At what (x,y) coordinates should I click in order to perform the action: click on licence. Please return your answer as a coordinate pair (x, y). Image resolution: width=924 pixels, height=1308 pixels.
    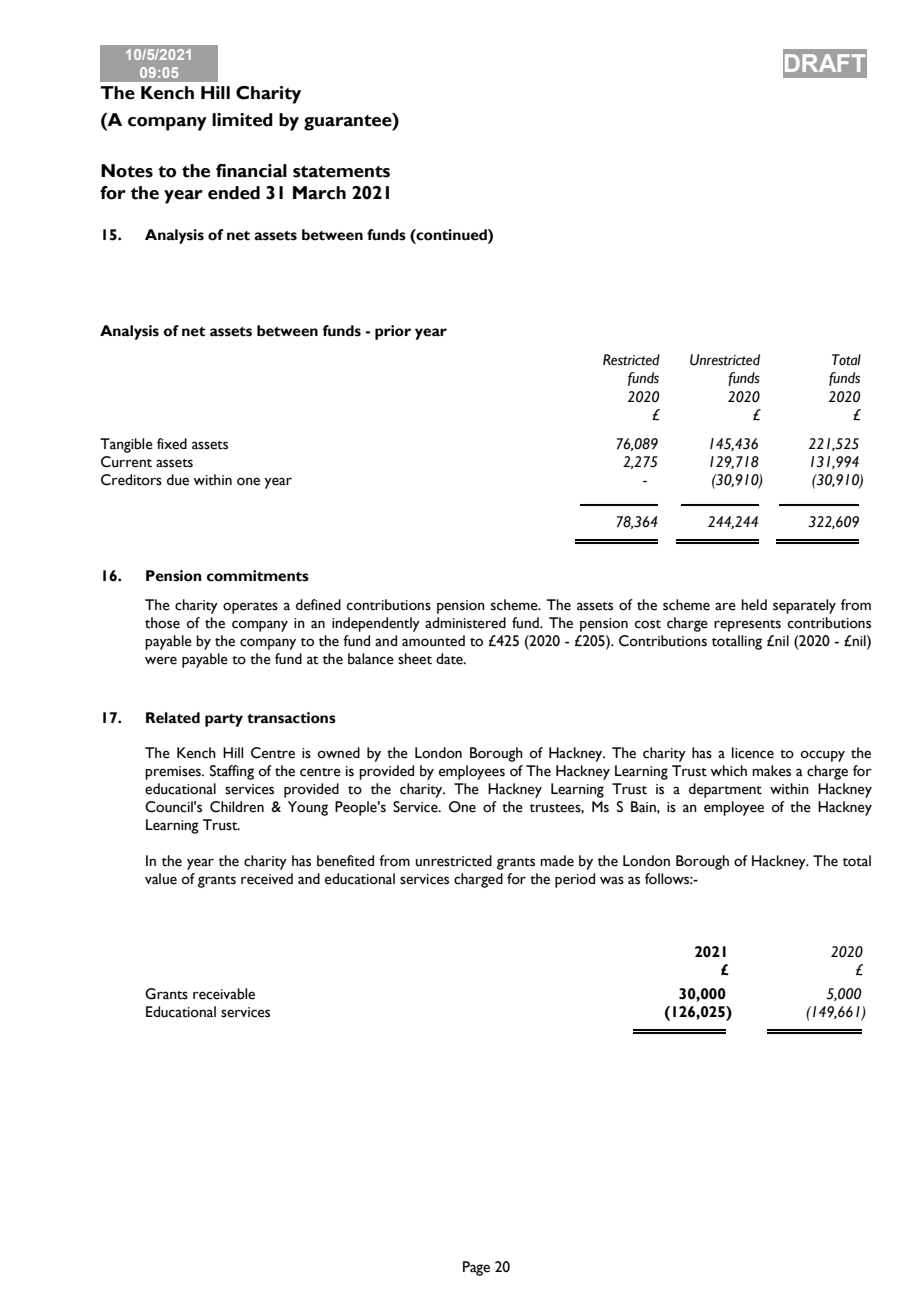
    Looking at the image, I should click on (753, 753).
